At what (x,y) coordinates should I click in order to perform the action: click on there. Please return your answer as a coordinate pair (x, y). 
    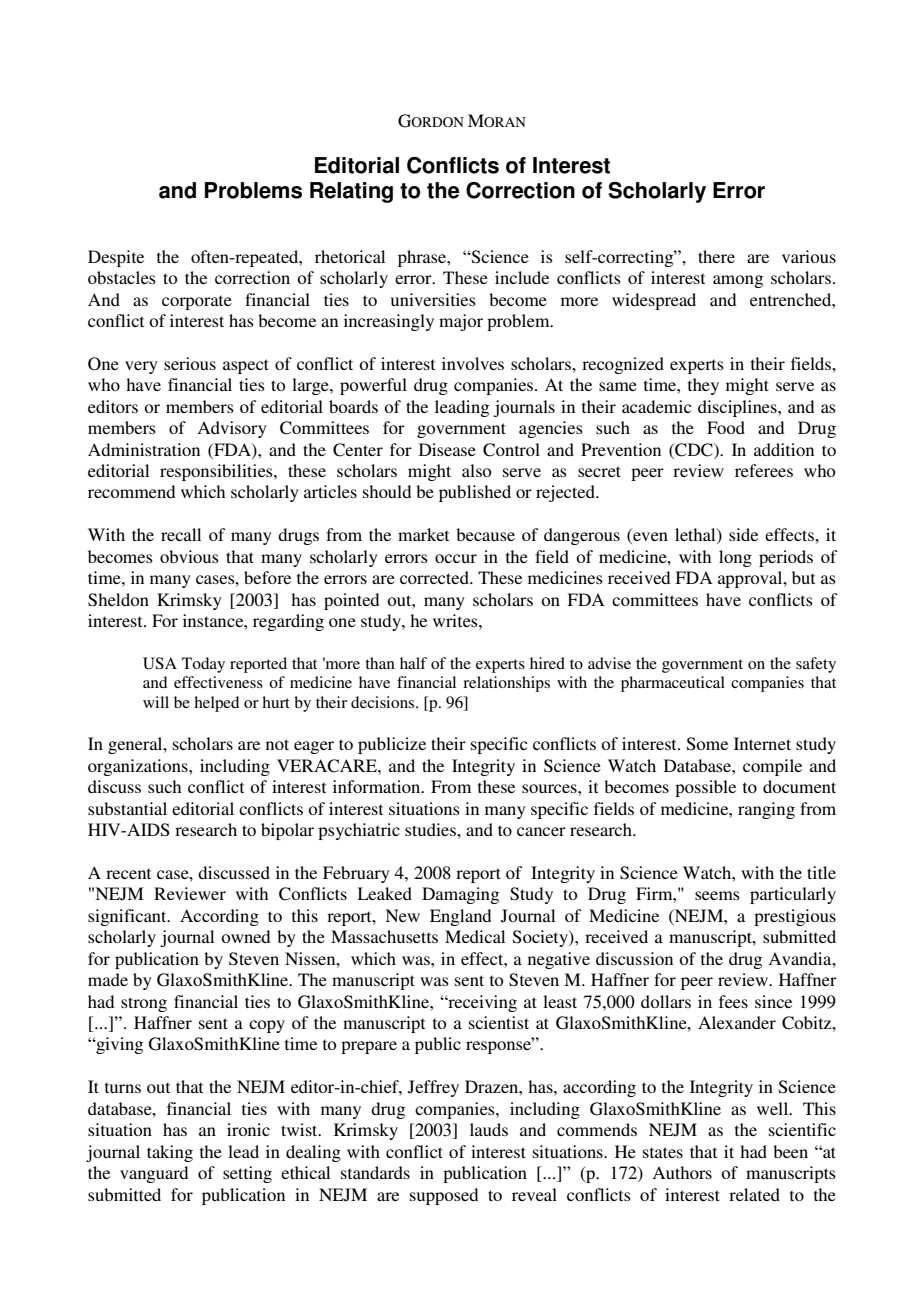
    Looking at the image, I should click on (716, 256).
